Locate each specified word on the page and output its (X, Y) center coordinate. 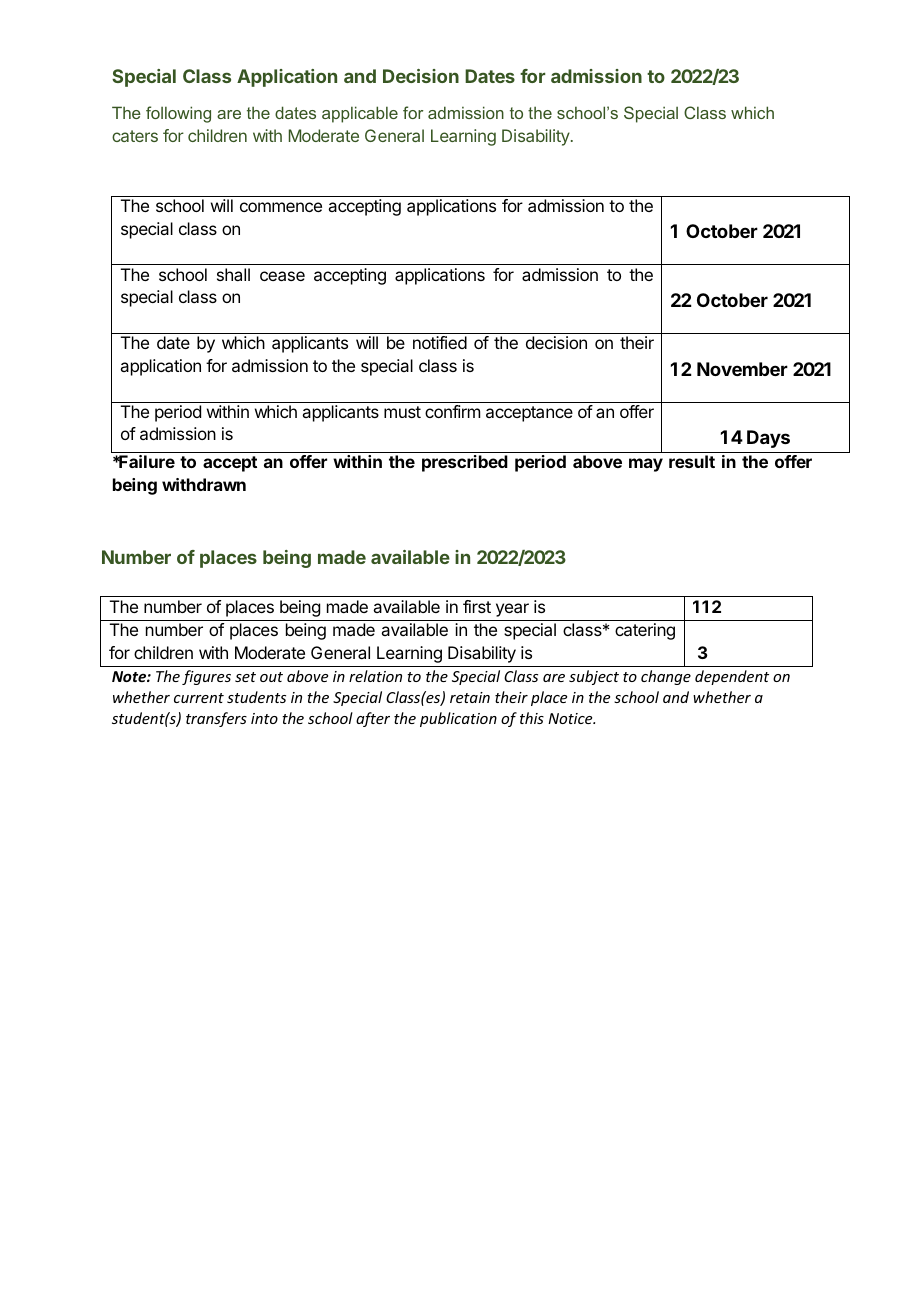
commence (281, 207)
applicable (360, 114)
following (178, 114)
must (402, 412)
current (199, 698)
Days (768, 439)
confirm (452, 411)
